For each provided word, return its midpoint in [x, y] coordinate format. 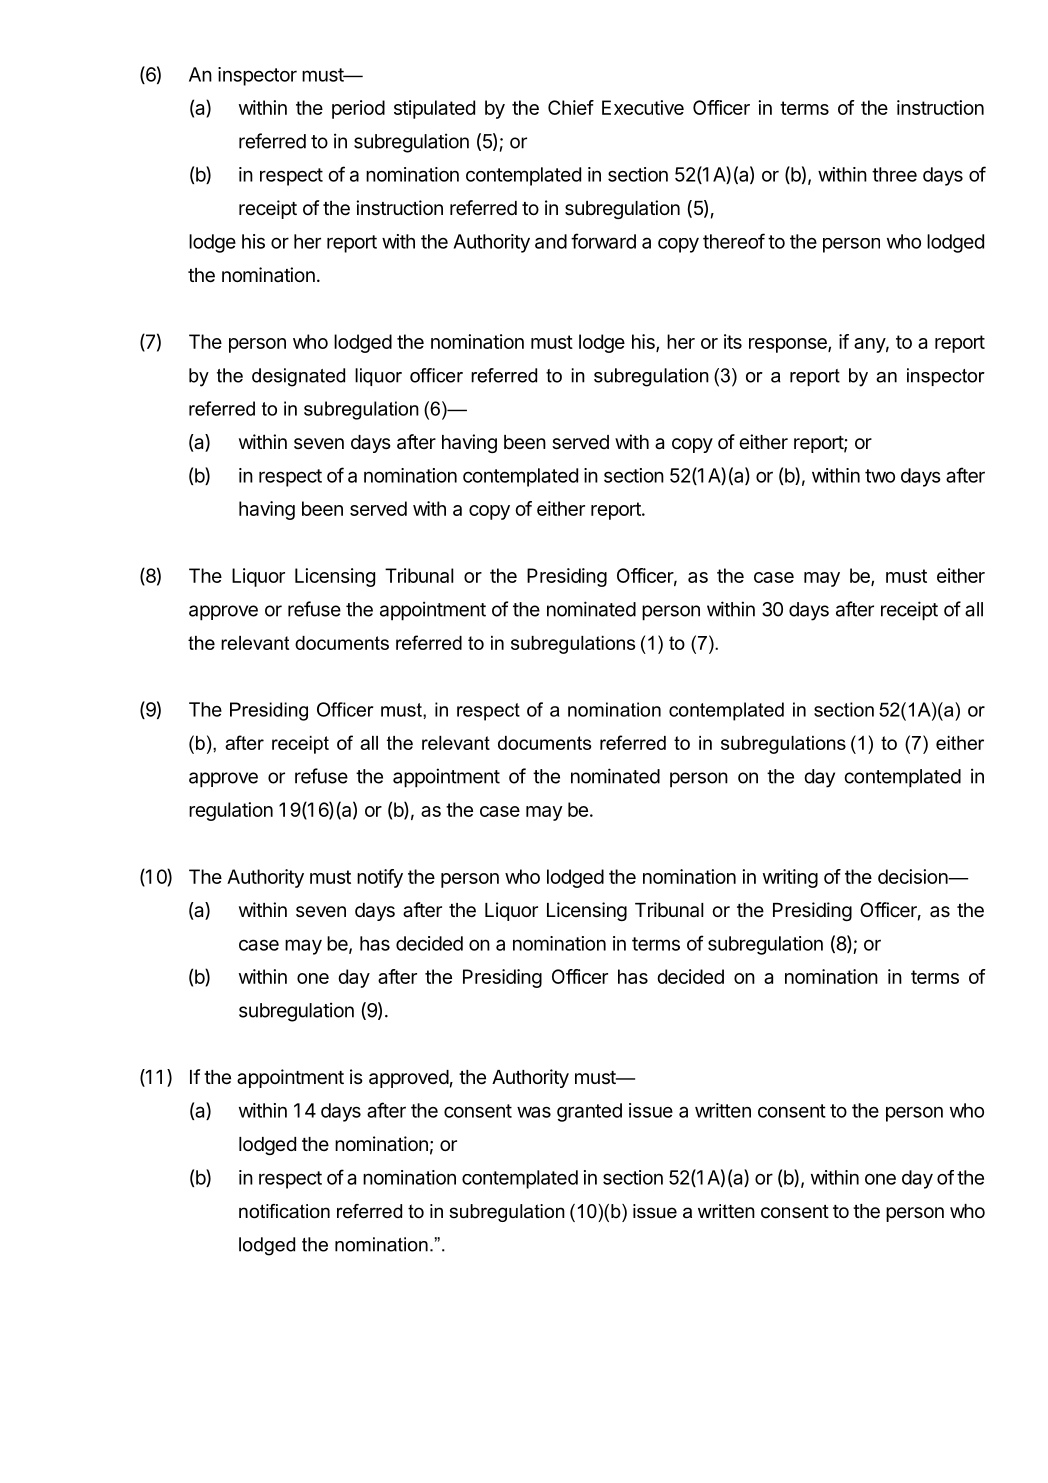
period [358, 109]
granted [589, 1112]
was [534, 1112]
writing [790, 878]
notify [380, 878]
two [880, 476]
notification [284, 1211]
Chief [571, 107]
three [894, 174]
